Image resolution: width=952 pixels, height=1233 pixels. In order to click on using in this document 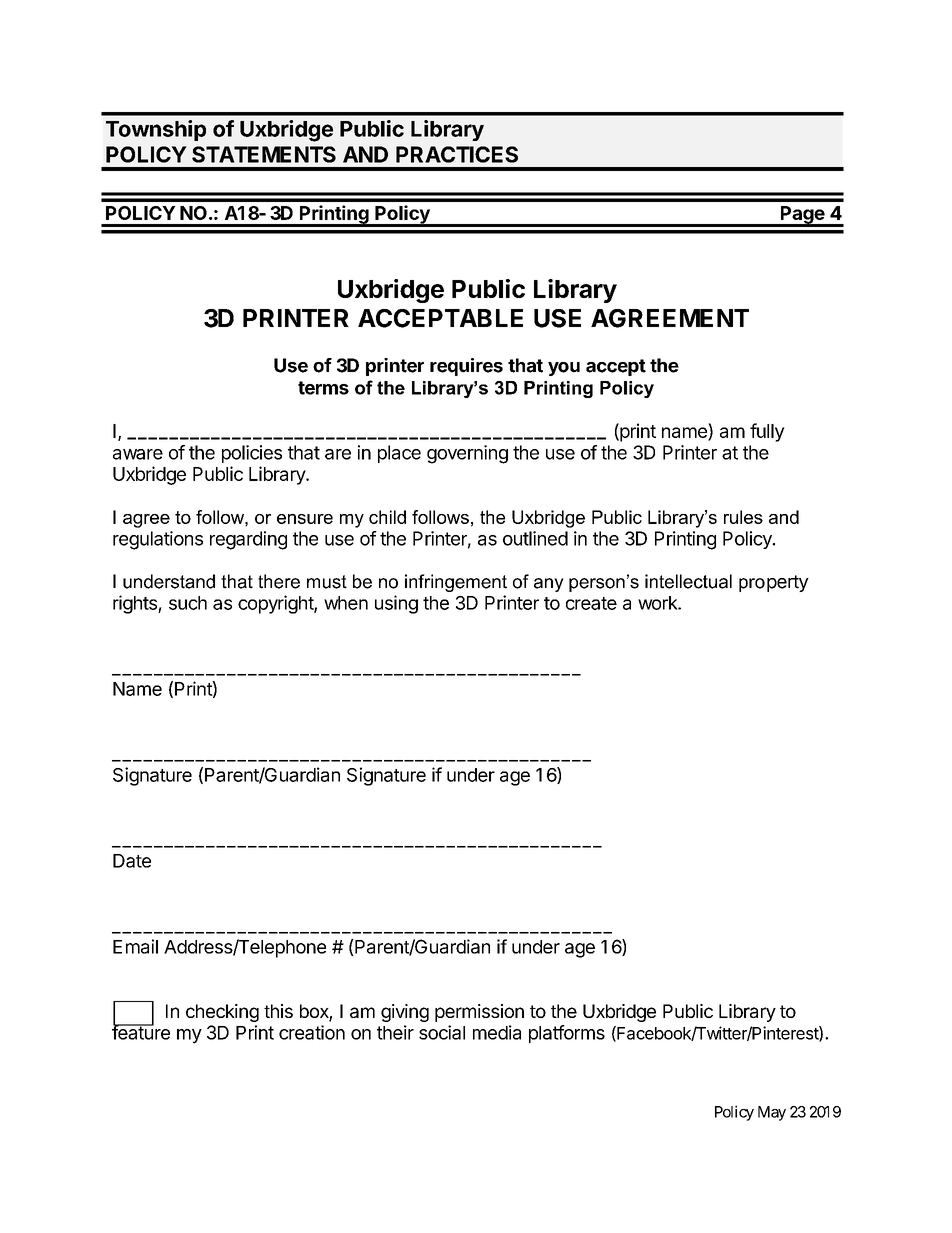, I will do `click(396, 604)`.
